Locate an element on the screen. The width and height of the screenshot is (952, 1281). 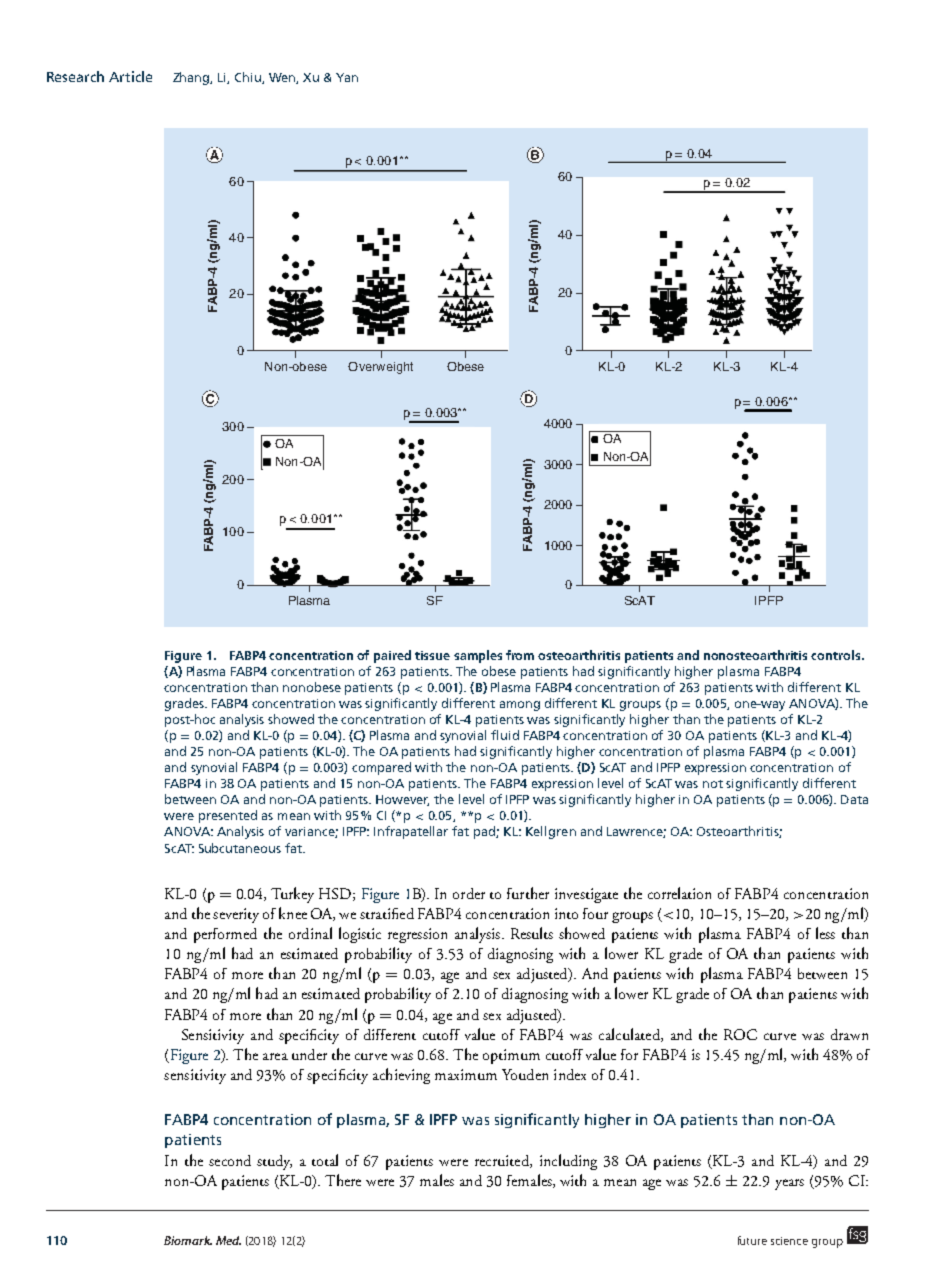
presented is located at coordinates (228, 816).
